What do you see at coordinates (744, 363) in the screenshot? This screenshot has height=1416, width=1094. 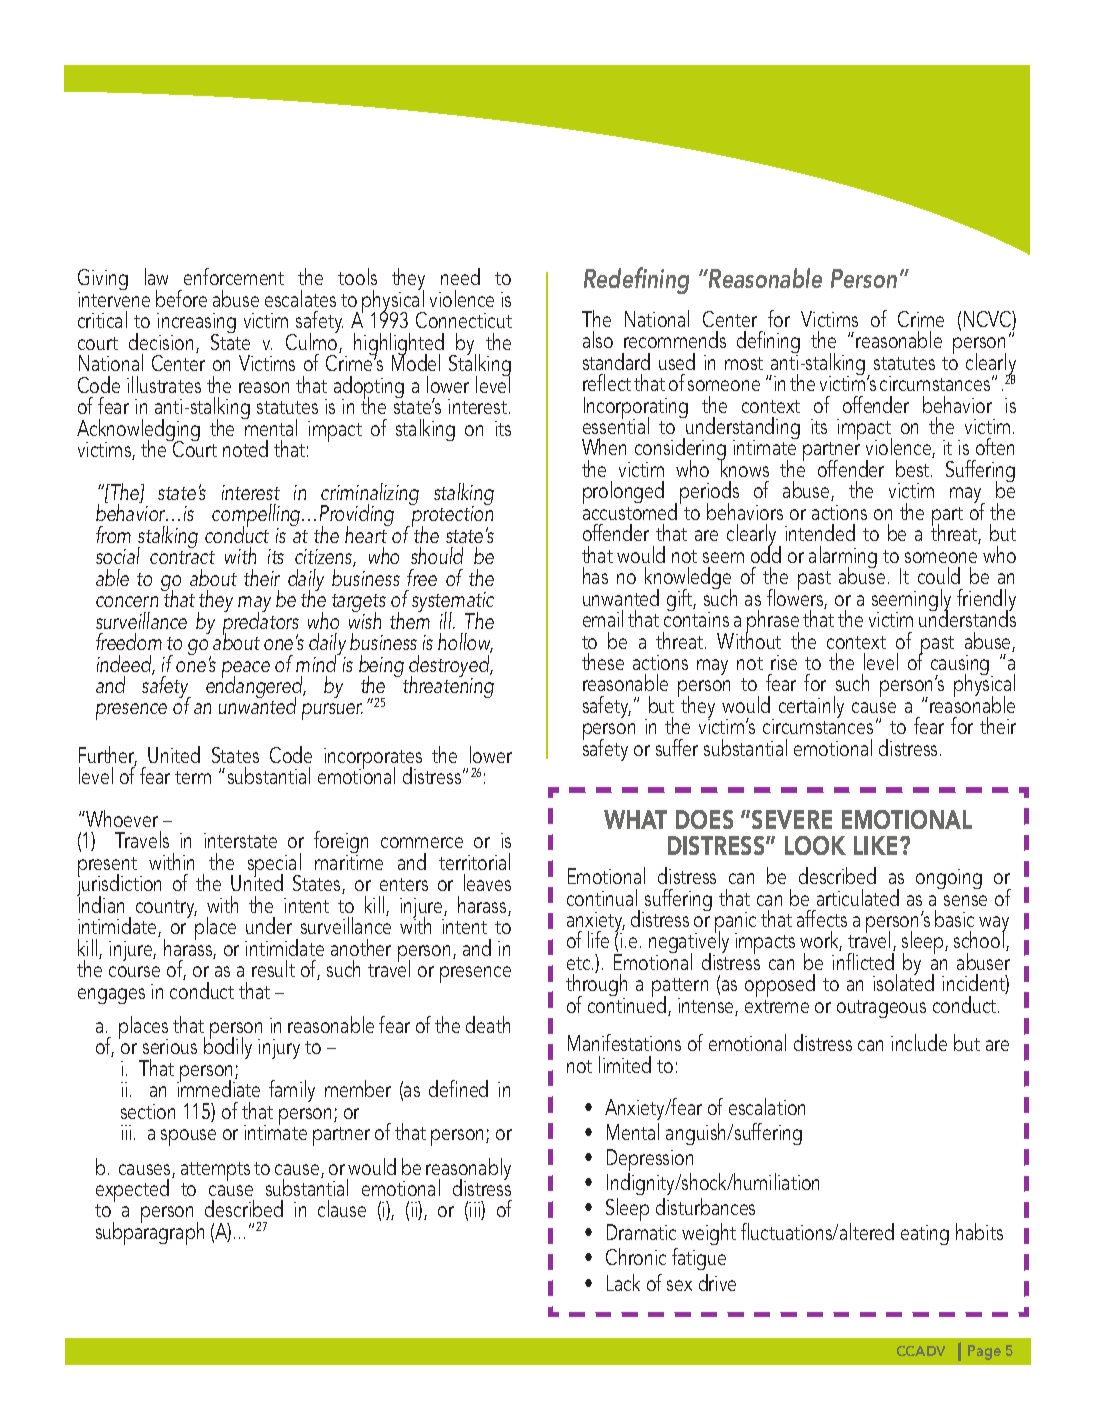 I see `most` at bounding box center [744, 363].
